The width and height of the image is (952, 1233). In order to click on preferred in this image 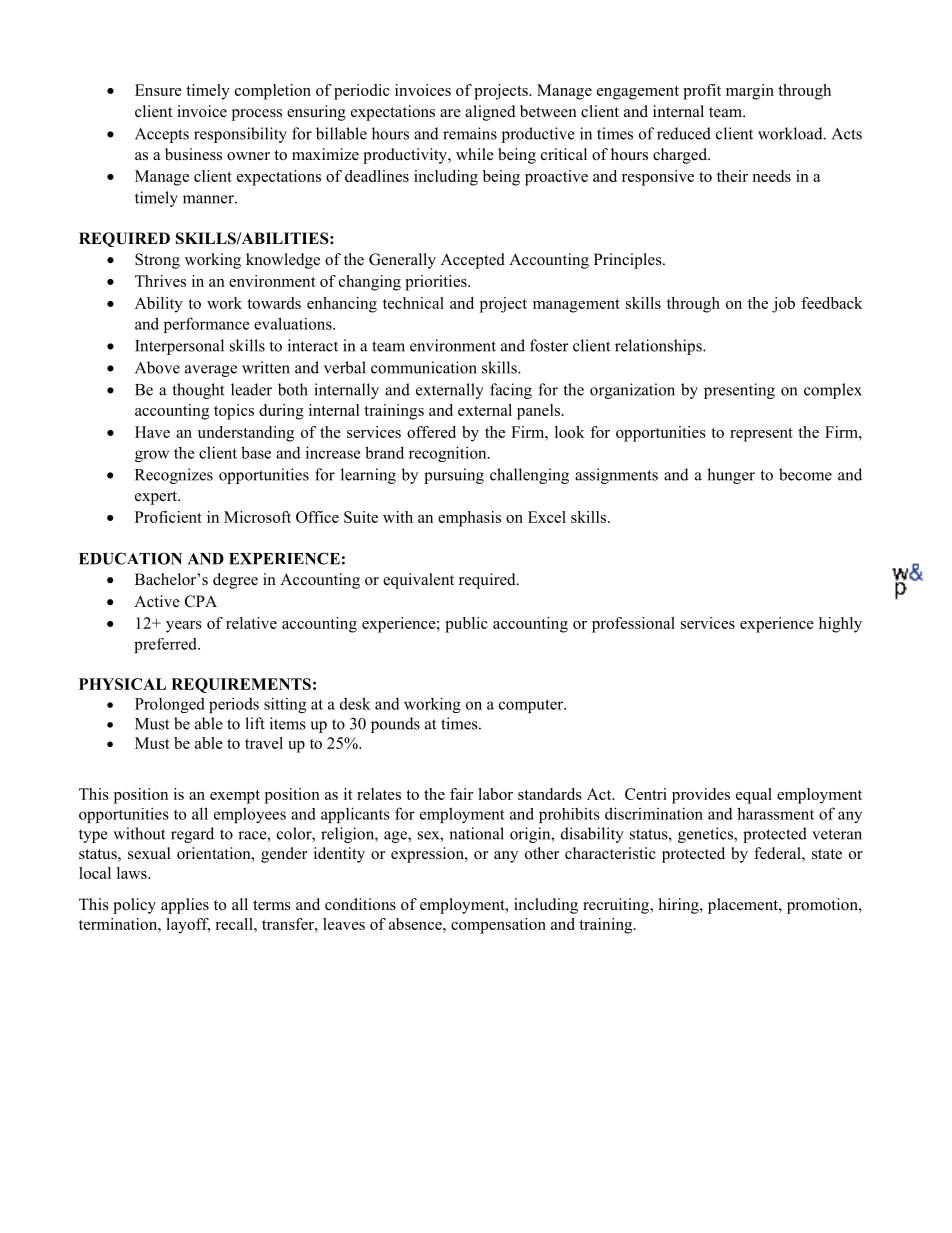, I will do `click(166, 645)`.
